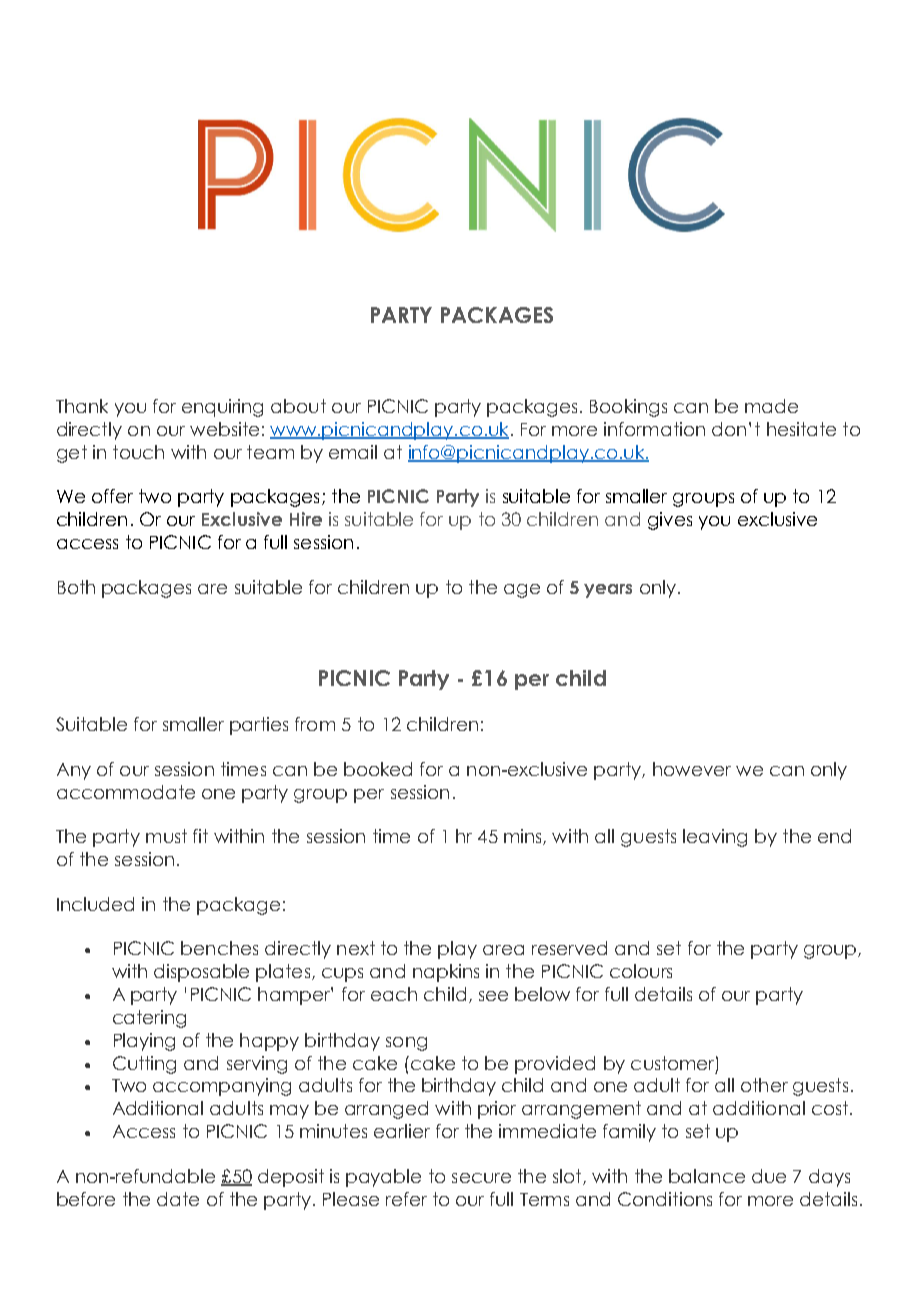 This image has height=1308, width=924. Describe the element at coordinates (353, 452) in the image. I see `email` at that location.
